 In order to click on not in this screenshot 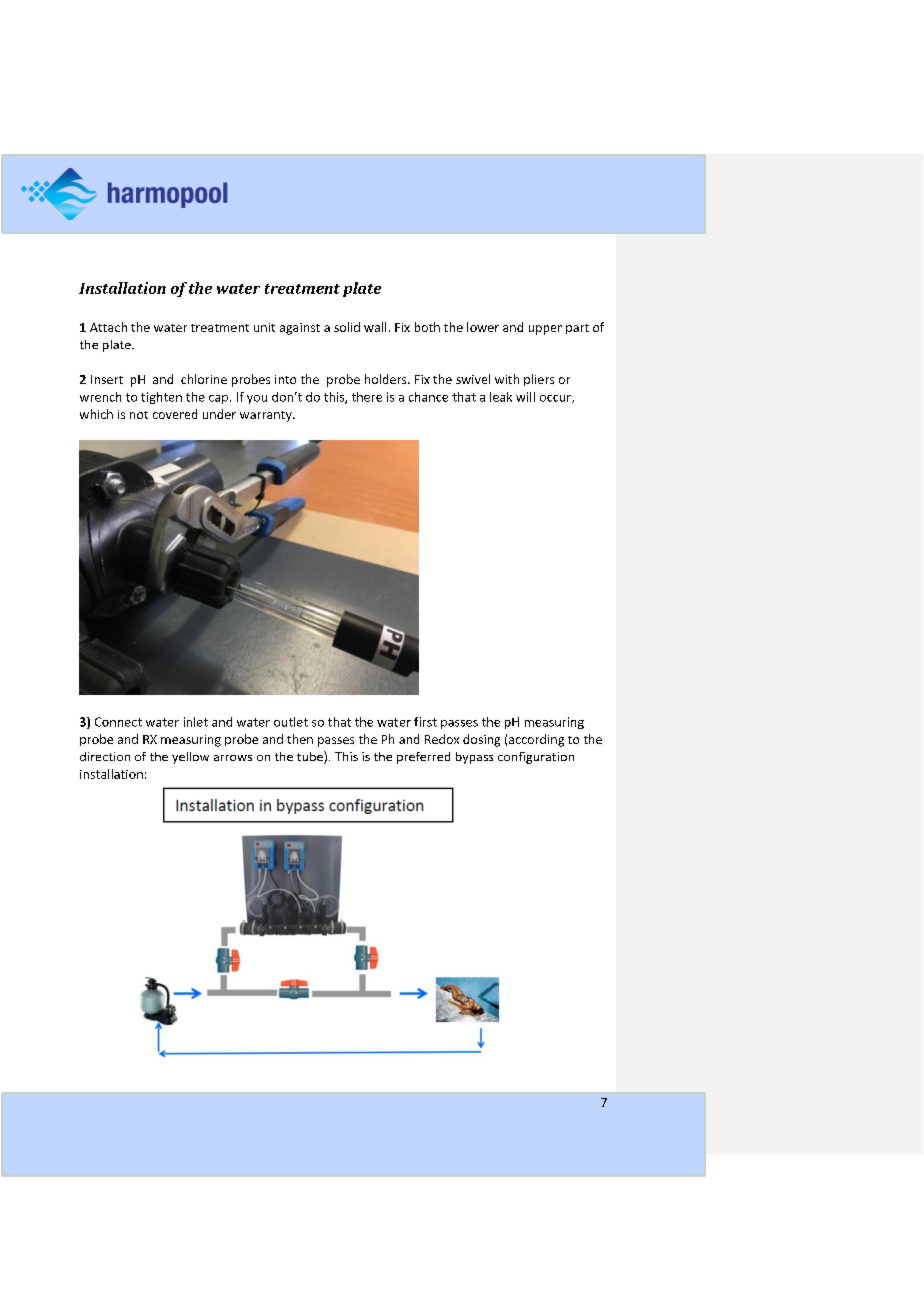, I will do `click(139, 415)`.
